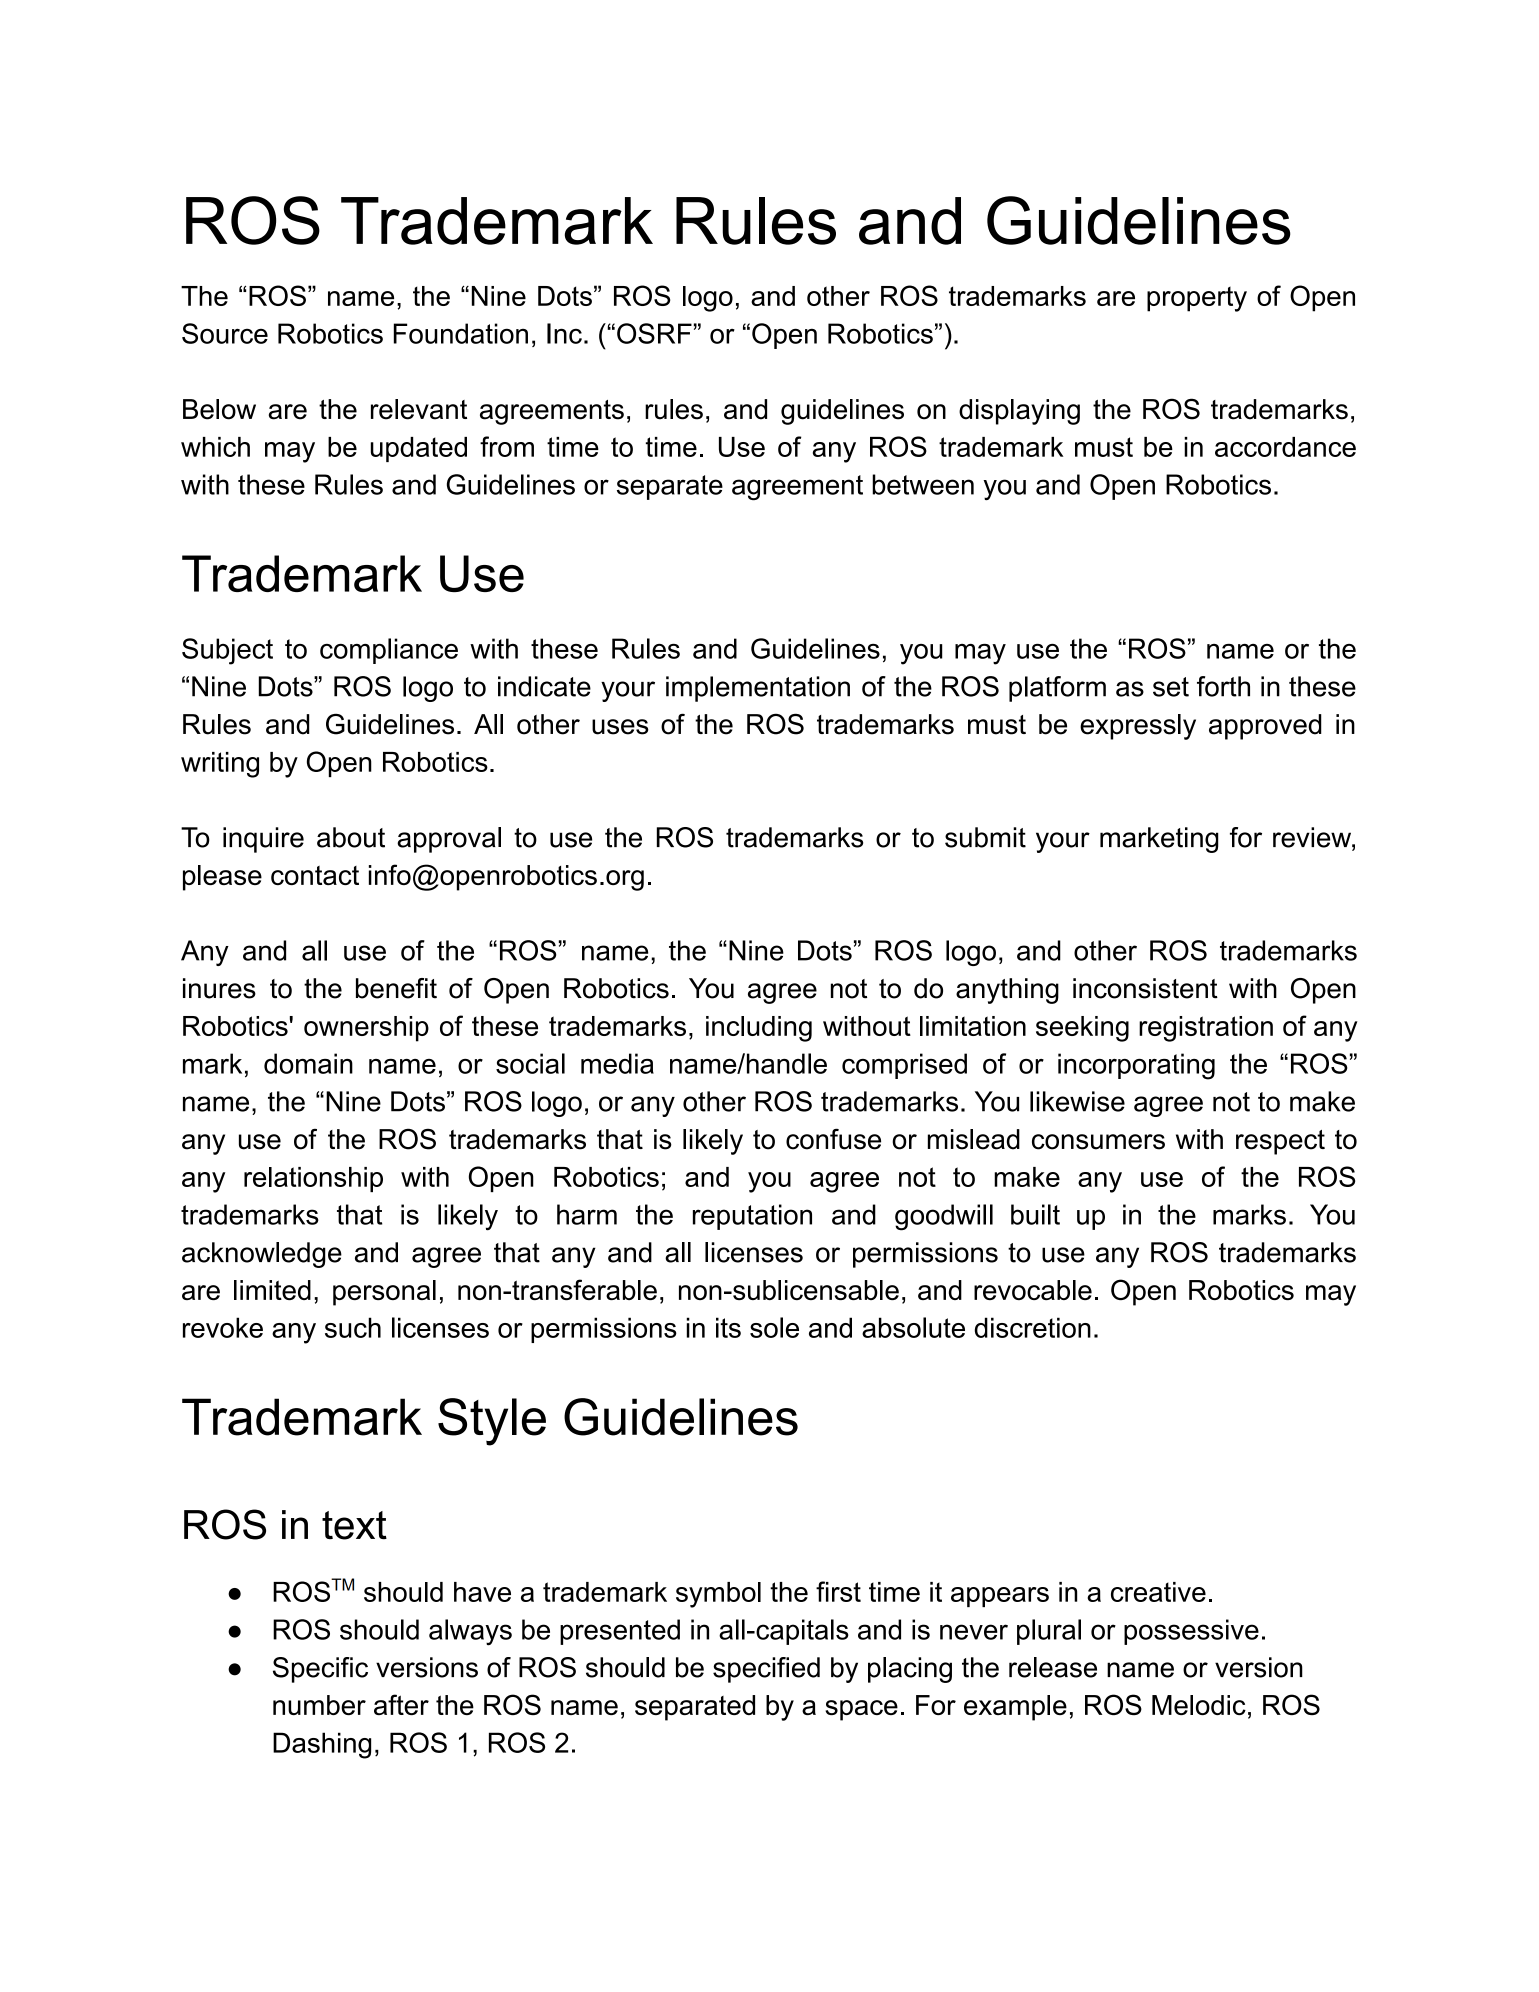 Image resolution: width=1539 pixels, height=1992 pixels. Describe the element at coordinates (351, 837) in the screenshot. I see `about` at that location.
